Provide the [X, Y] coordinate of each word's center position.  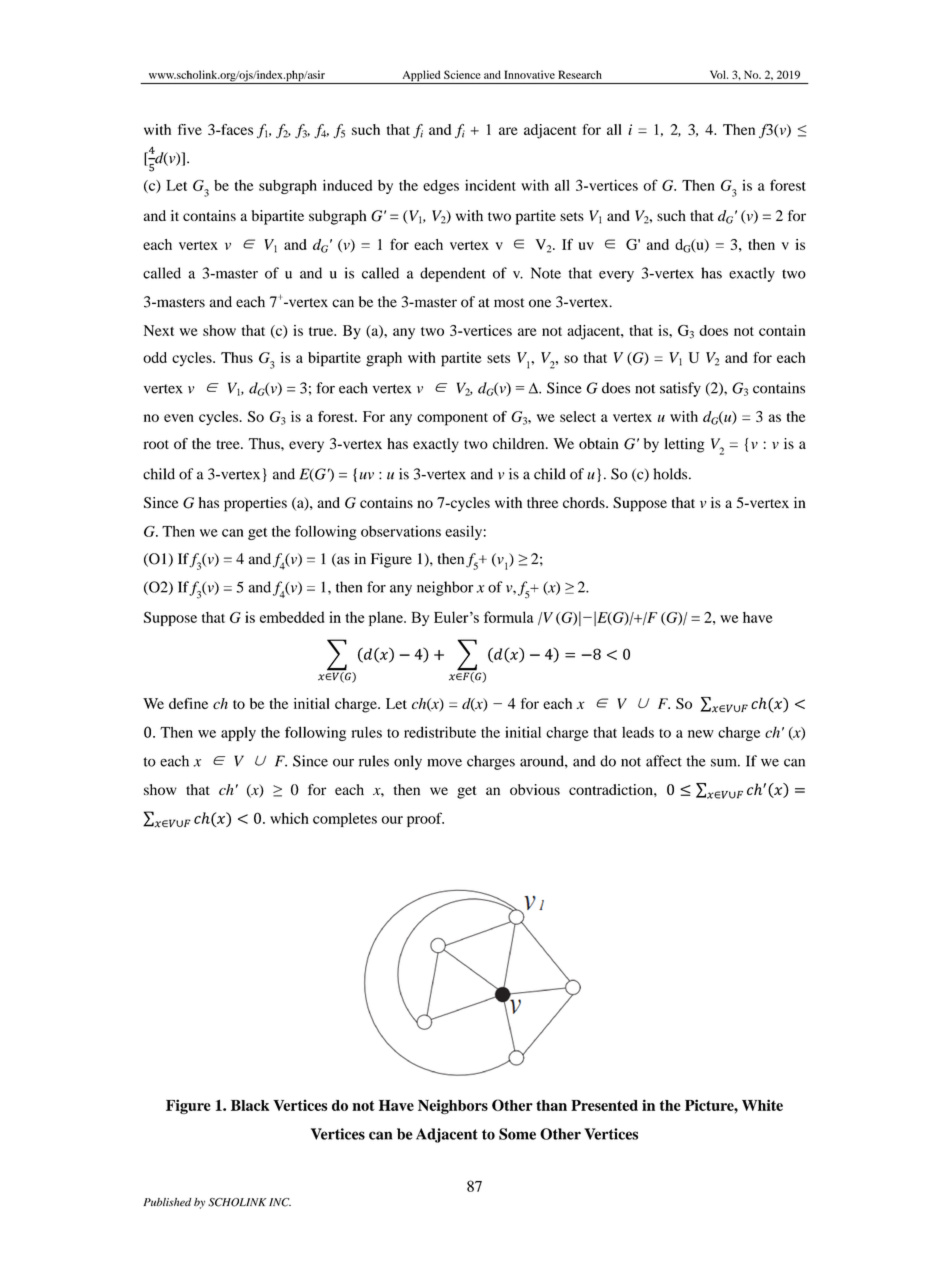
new [701, 734]
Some [517, 1134]
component [452, 419]
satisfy [680, 389]
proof [425, 819]
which [289, 818]
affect [664, 761]
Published [167, 1202]
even [179, 418]
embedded [292, 617]
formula [508, 617]
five [190, 129]
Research [580, 74]
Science [462, 74]
